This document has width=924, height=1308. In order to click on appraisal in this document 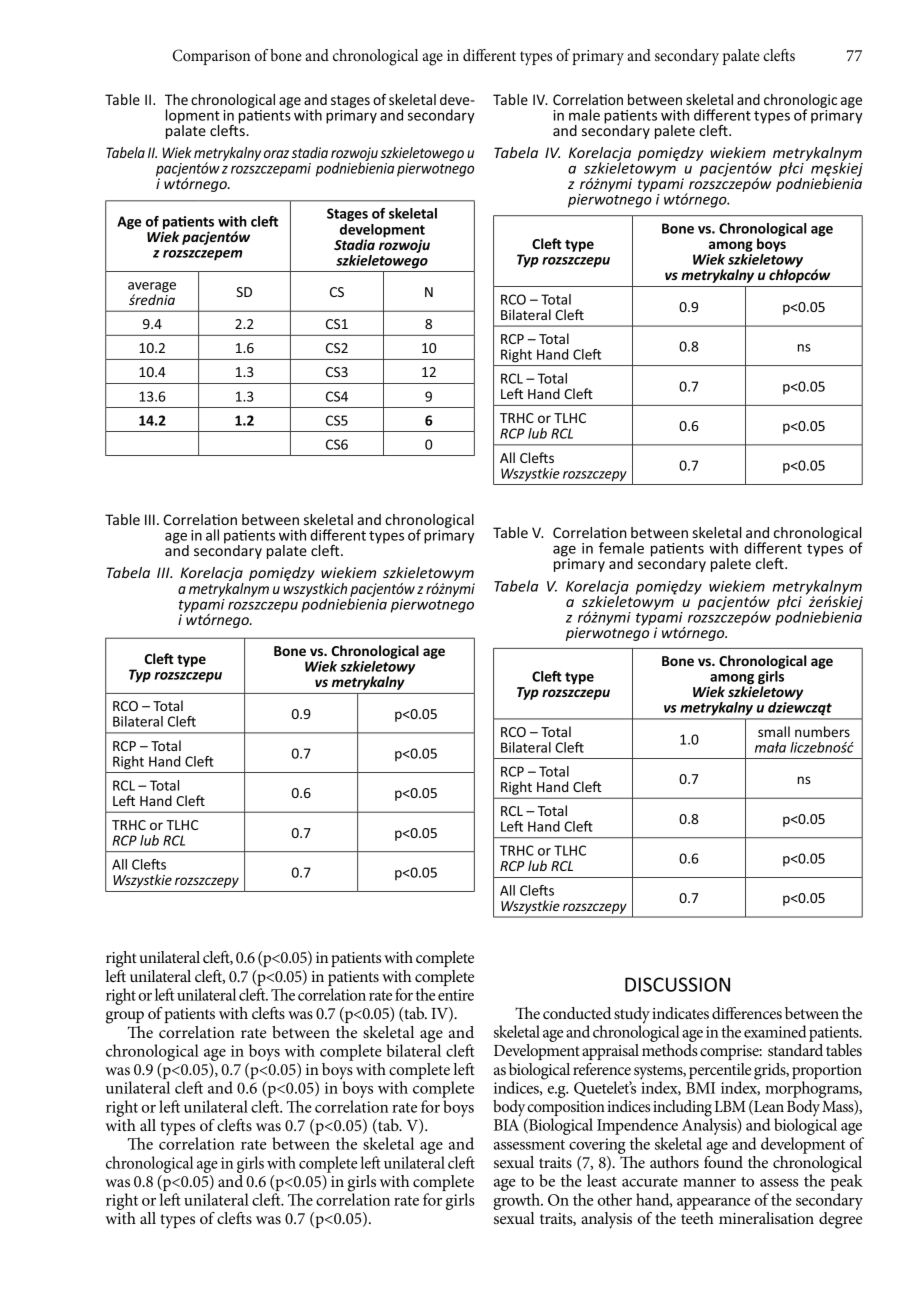, I will do `click(610, 1052)`.
